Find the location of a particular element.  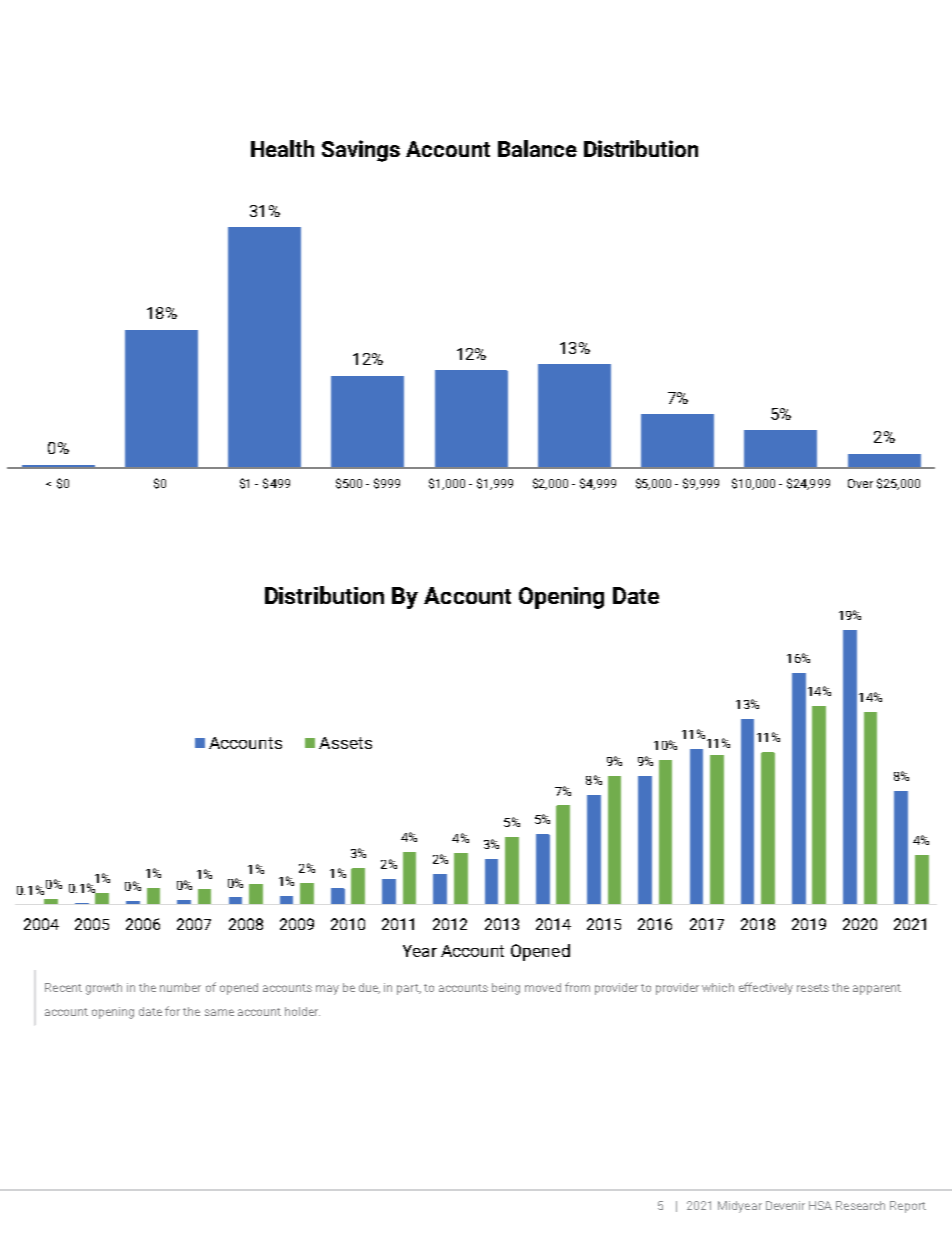

Assets is located at coordinates (345, 743).
